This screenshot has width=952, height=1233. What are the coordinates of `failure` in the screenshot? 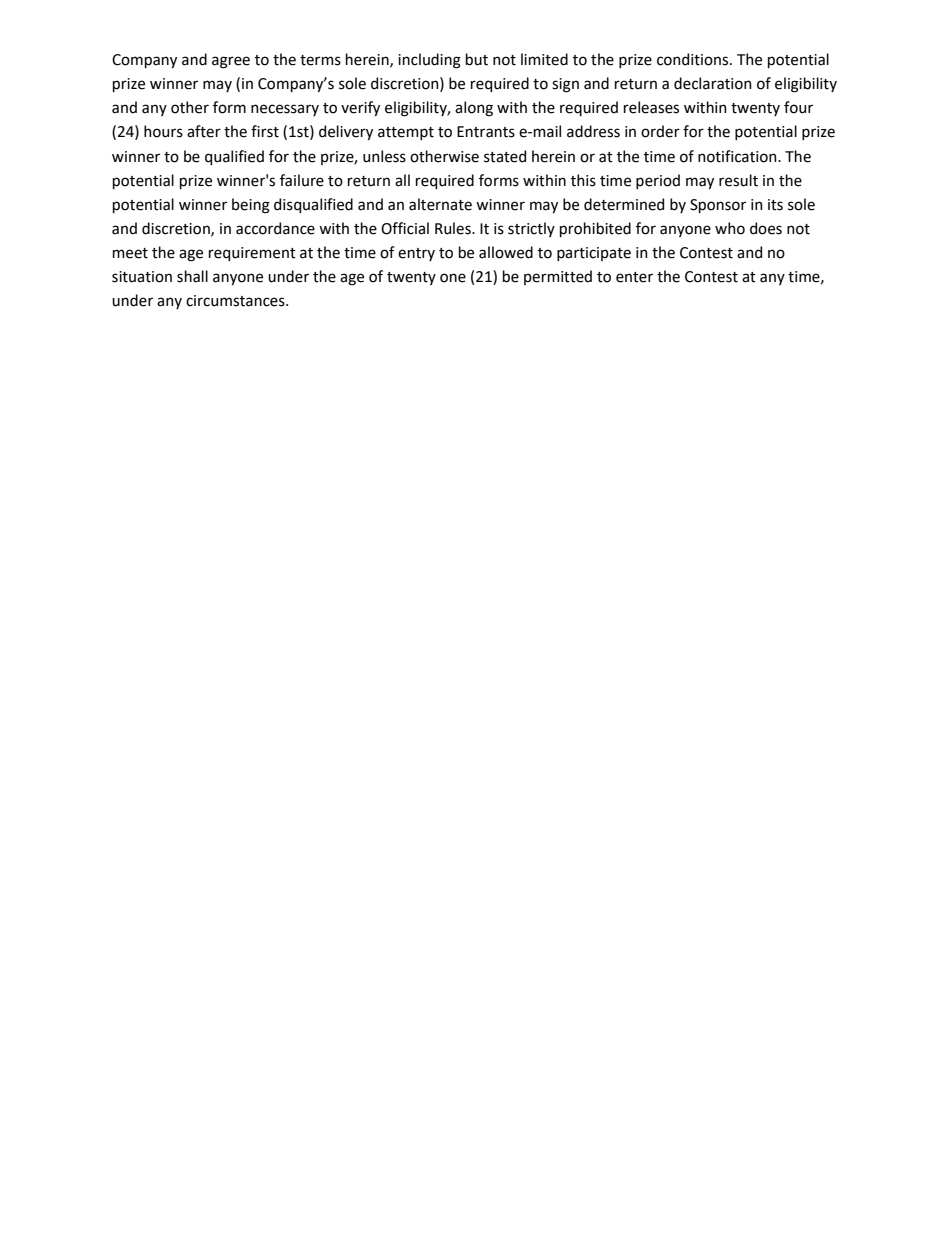 It's located at (302, 180).
